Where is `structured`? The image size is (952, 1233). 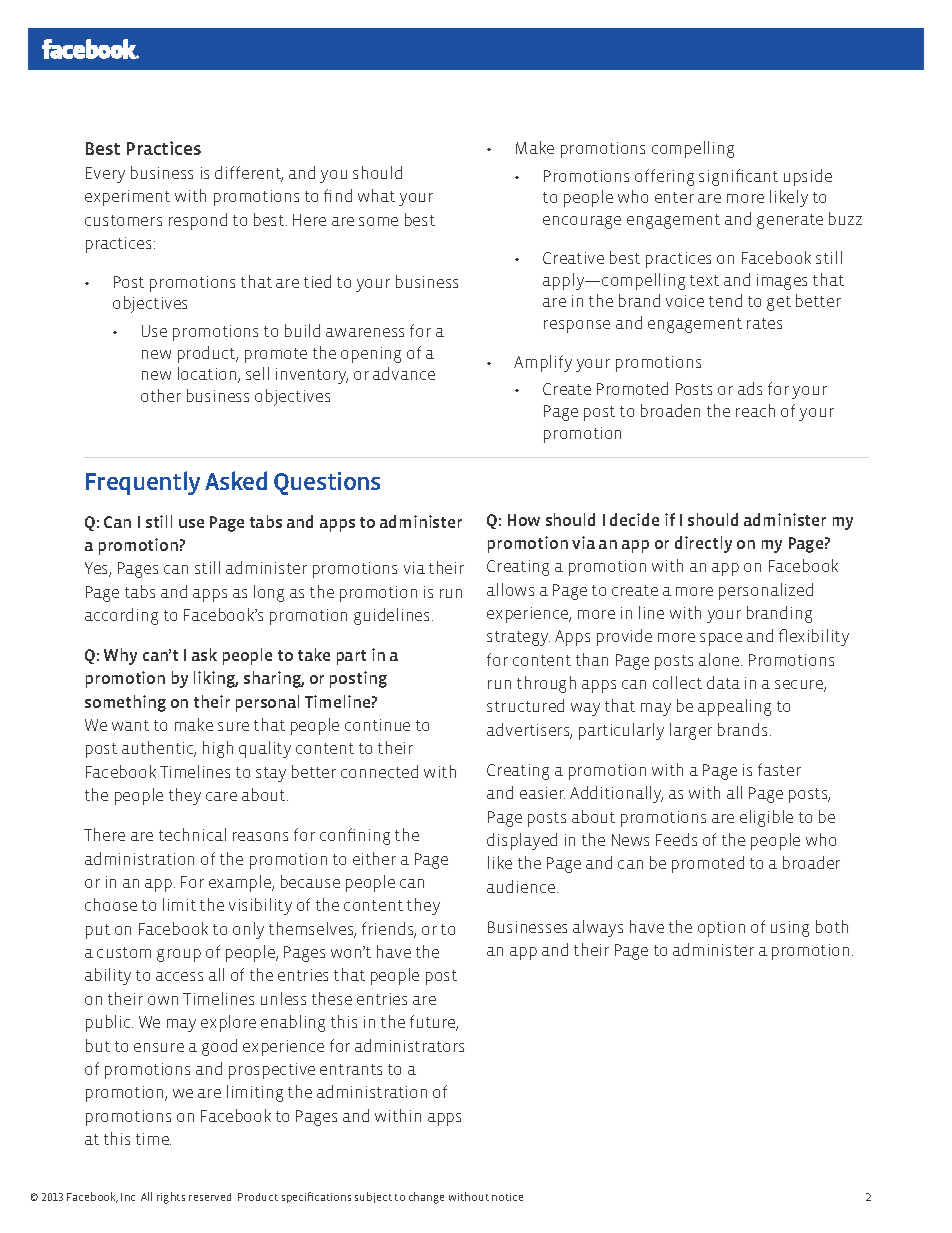 structured is located at coordinates (525, 705).
